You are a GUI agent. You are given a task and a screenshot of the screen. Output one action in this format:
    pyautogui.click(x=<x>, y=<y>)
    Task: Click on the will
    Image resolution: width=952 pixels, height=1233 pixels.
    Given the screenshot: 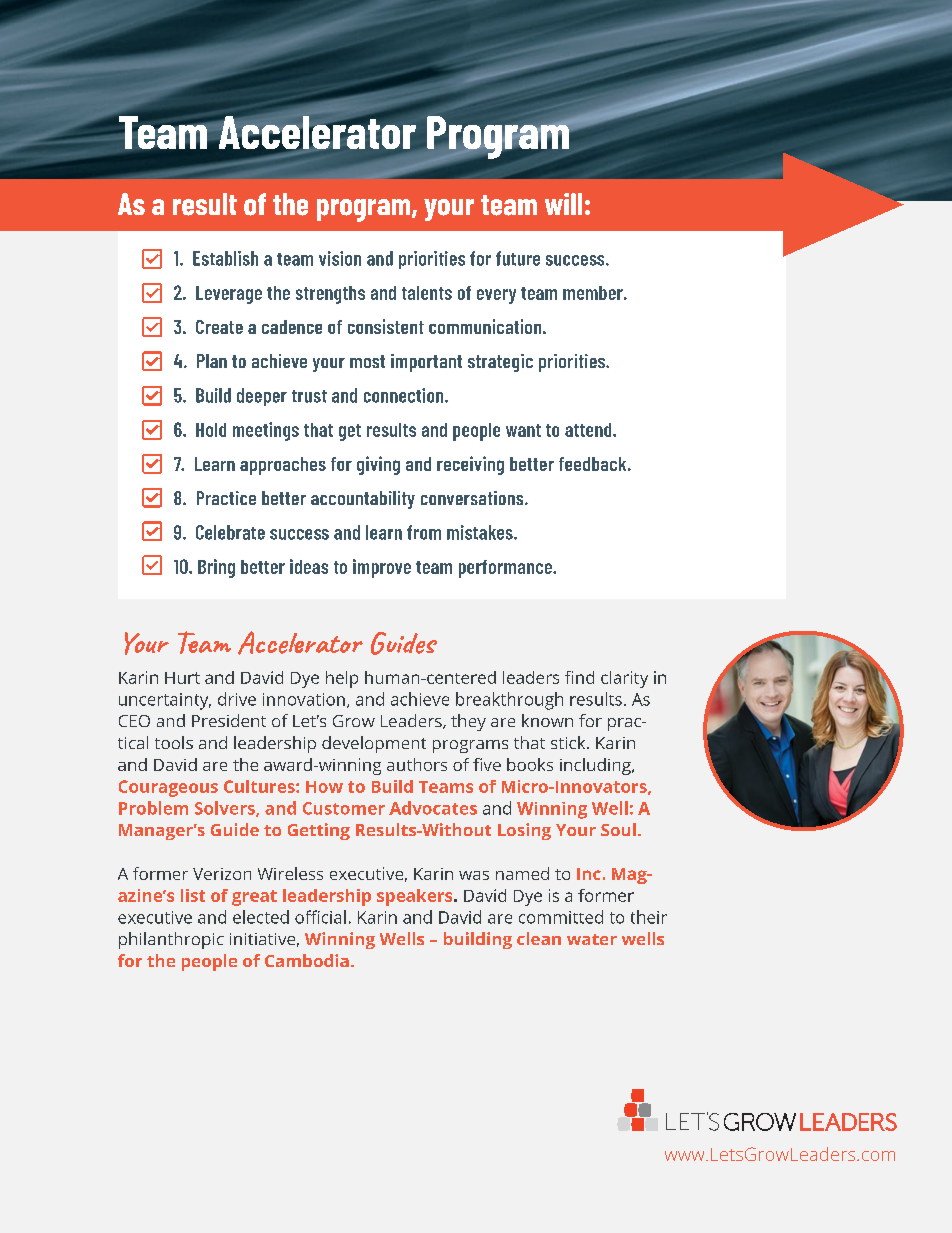 What is the action you would take?
    pyautogui.click(x=563, y=204)
